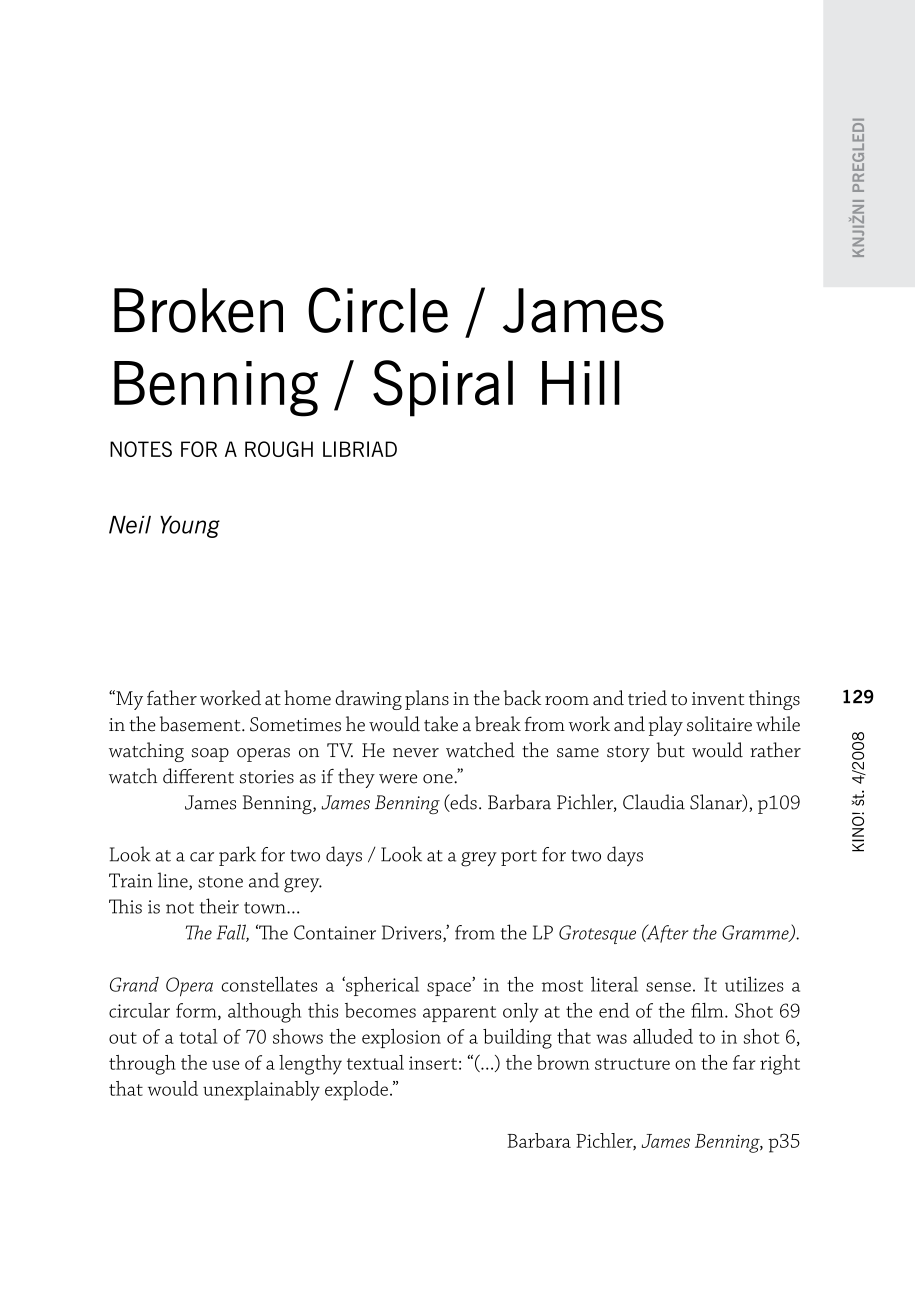 This screenshot has height=1316, width=915. I want to click on use, so click(226, 1065).
